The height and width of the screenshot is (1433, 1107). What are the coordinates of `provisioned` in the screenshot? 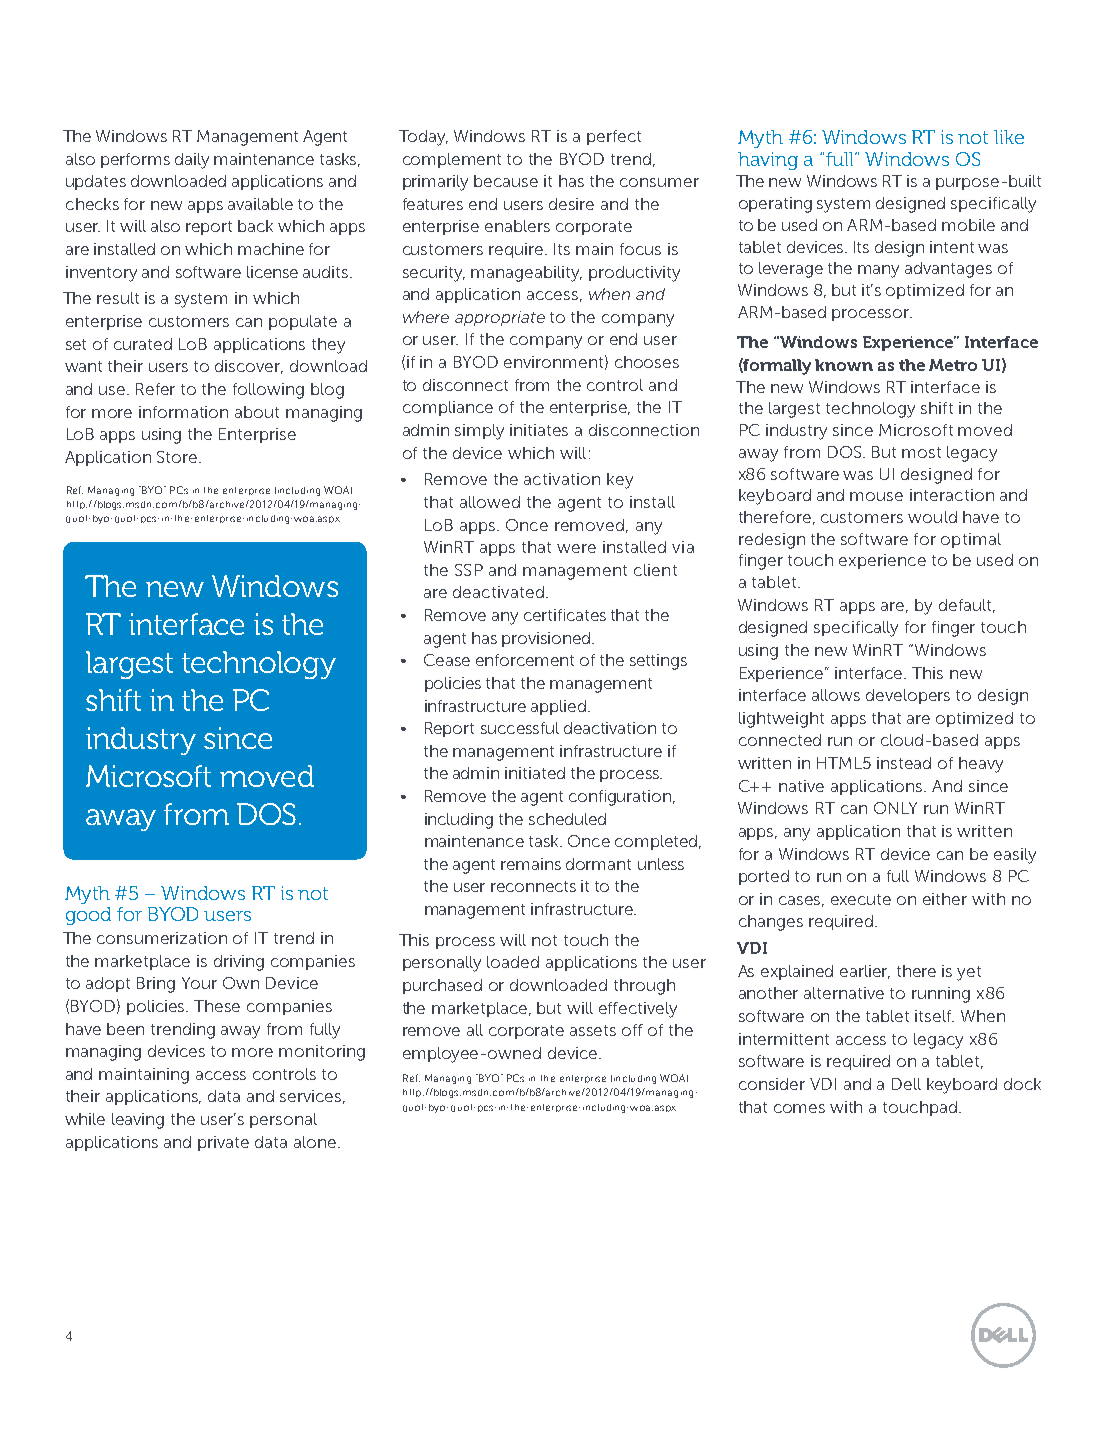 It's located at (547, 639).
